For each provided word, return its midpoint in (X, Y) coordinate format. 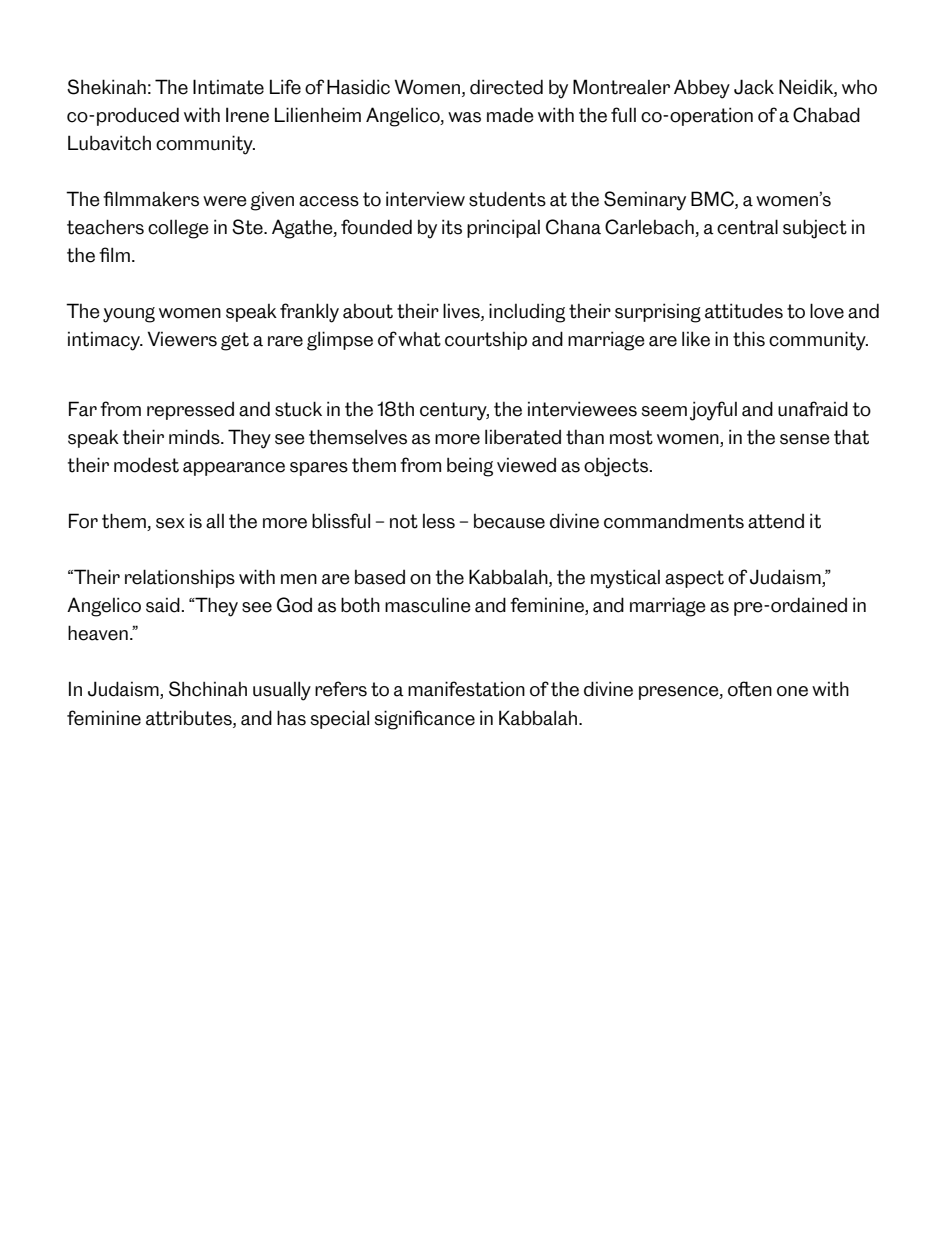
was (464, 117)
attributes (190, 718)
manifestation (466, 689)
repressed (190, 411)
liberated (523, 437)
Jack (754, 87)
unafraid (813, 409)
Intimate (228, 87)
